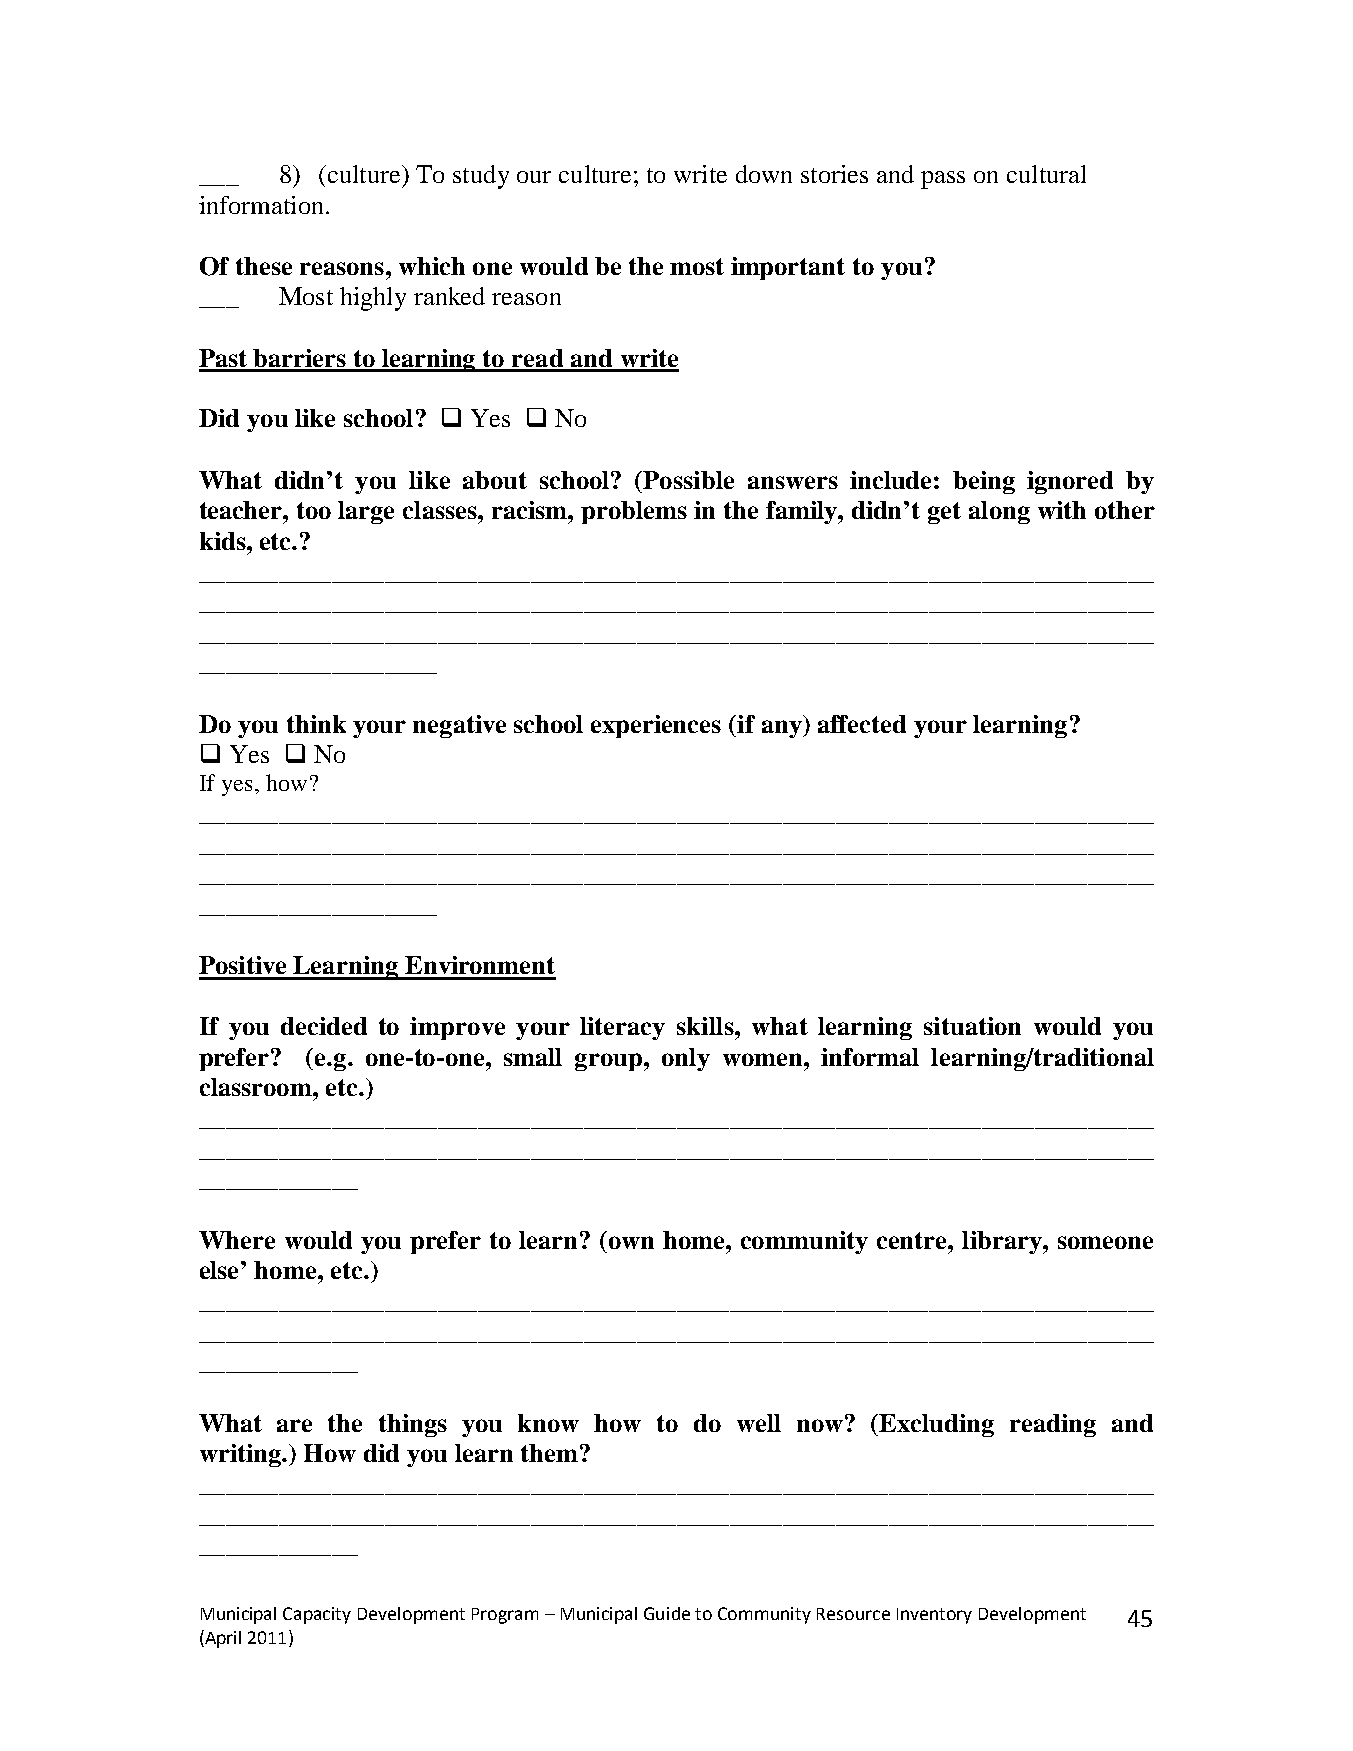  I want to click on information, so click(261, 205).
